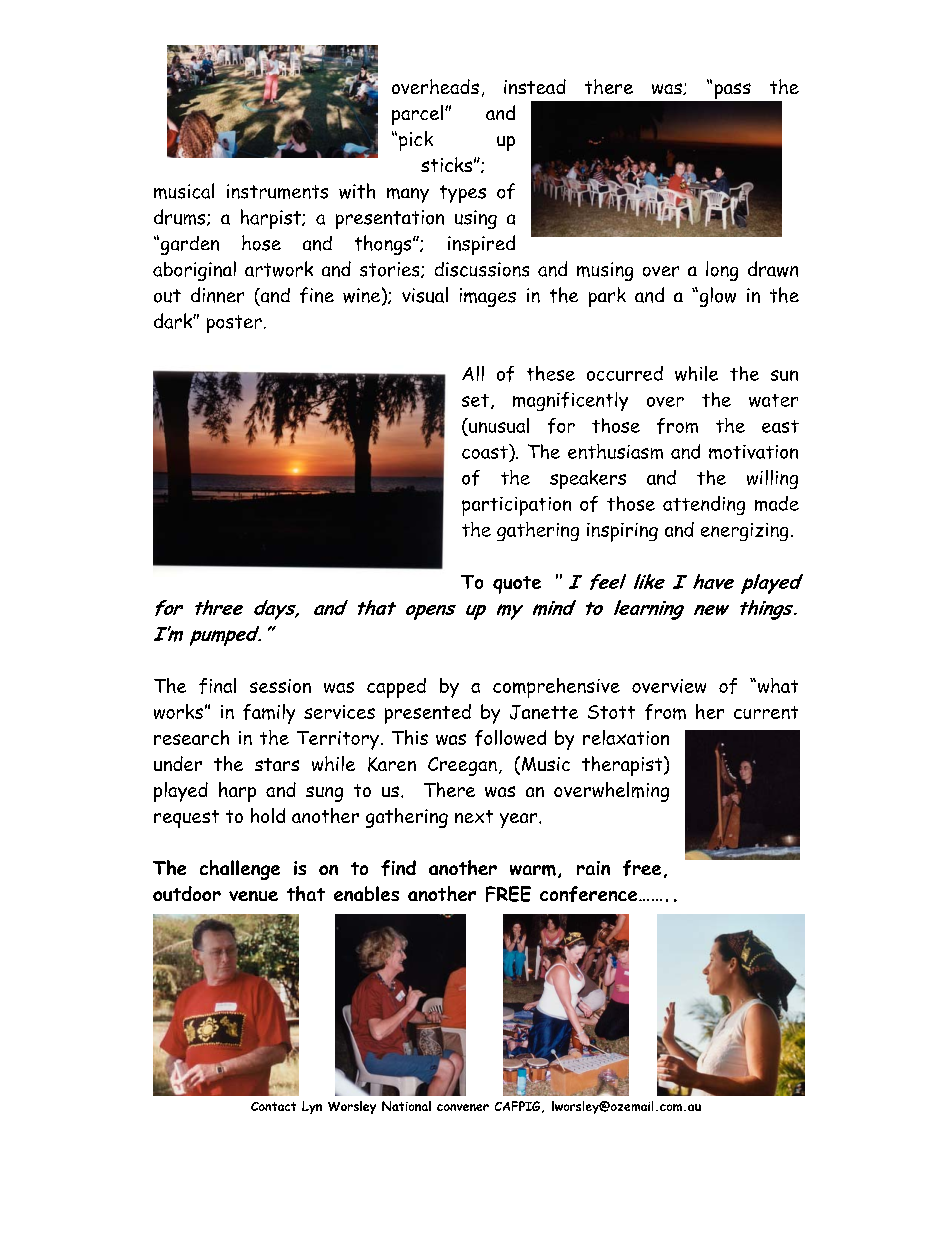 The height and width of the screenshot is (1233, 952). I want to click on instruments, so click(277, 191).
